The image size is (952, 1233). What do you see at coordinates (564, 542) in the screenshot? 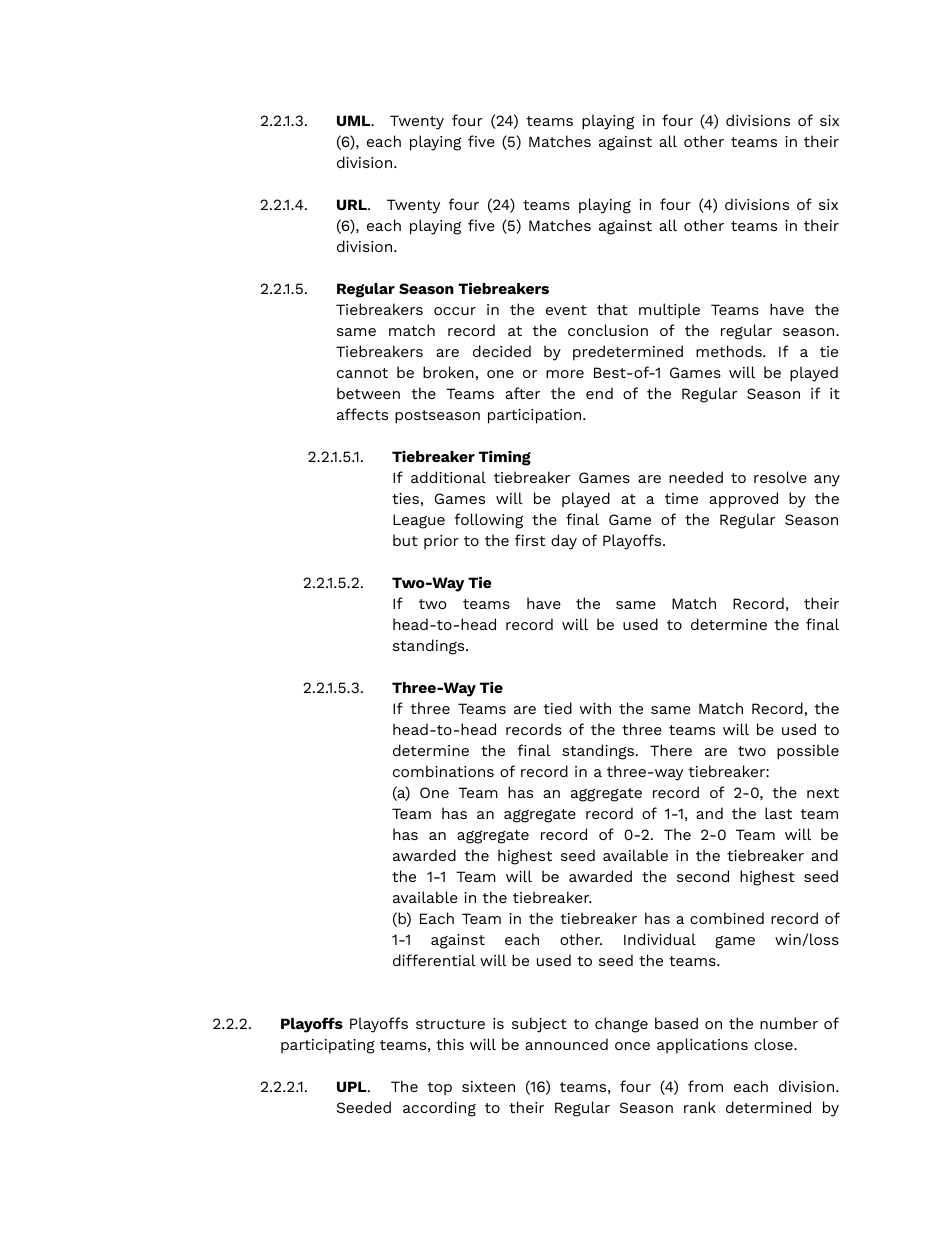
I see `day` at bounding box center [564, 542].
